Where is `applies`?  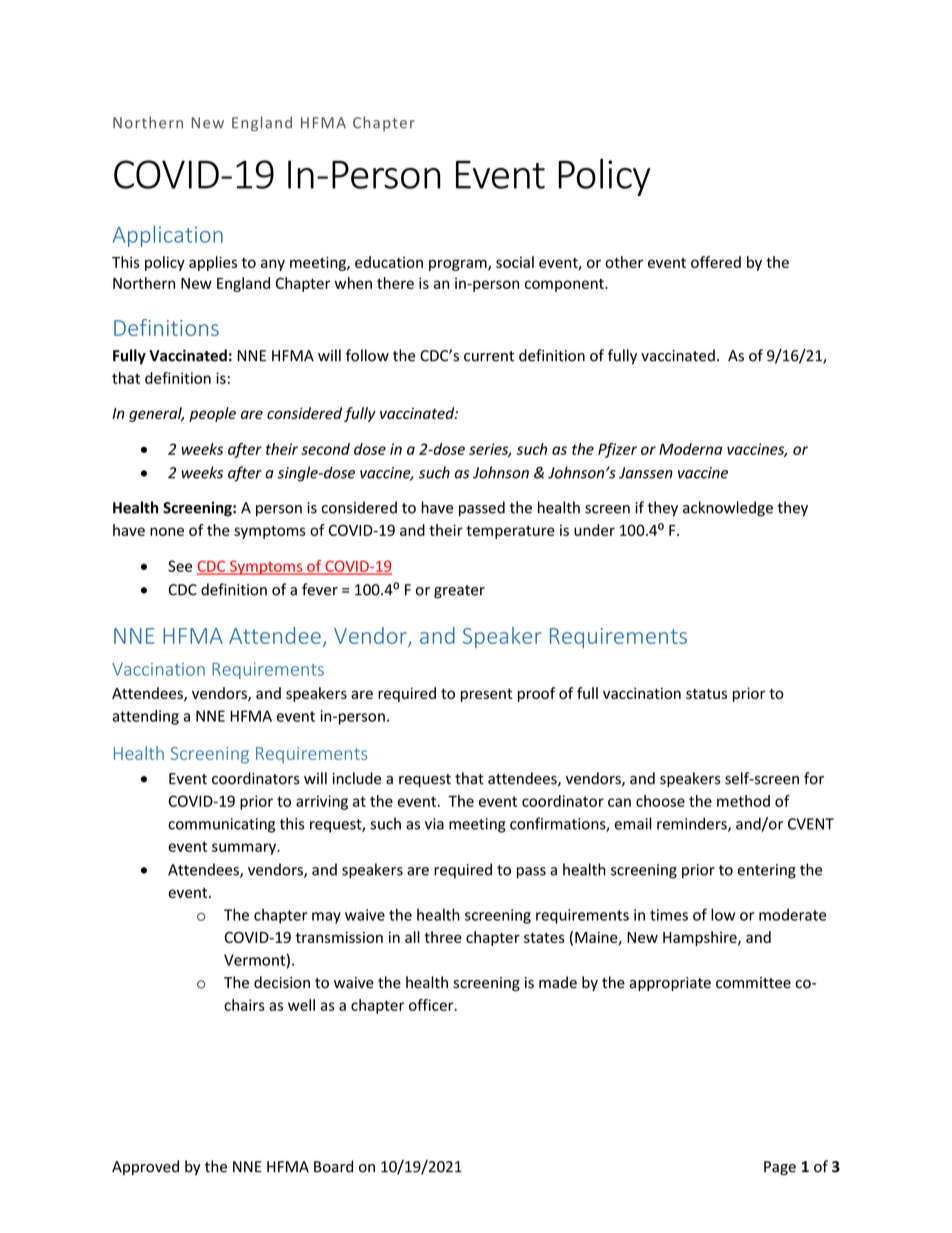
applies is located at coordinates (213, 263).
